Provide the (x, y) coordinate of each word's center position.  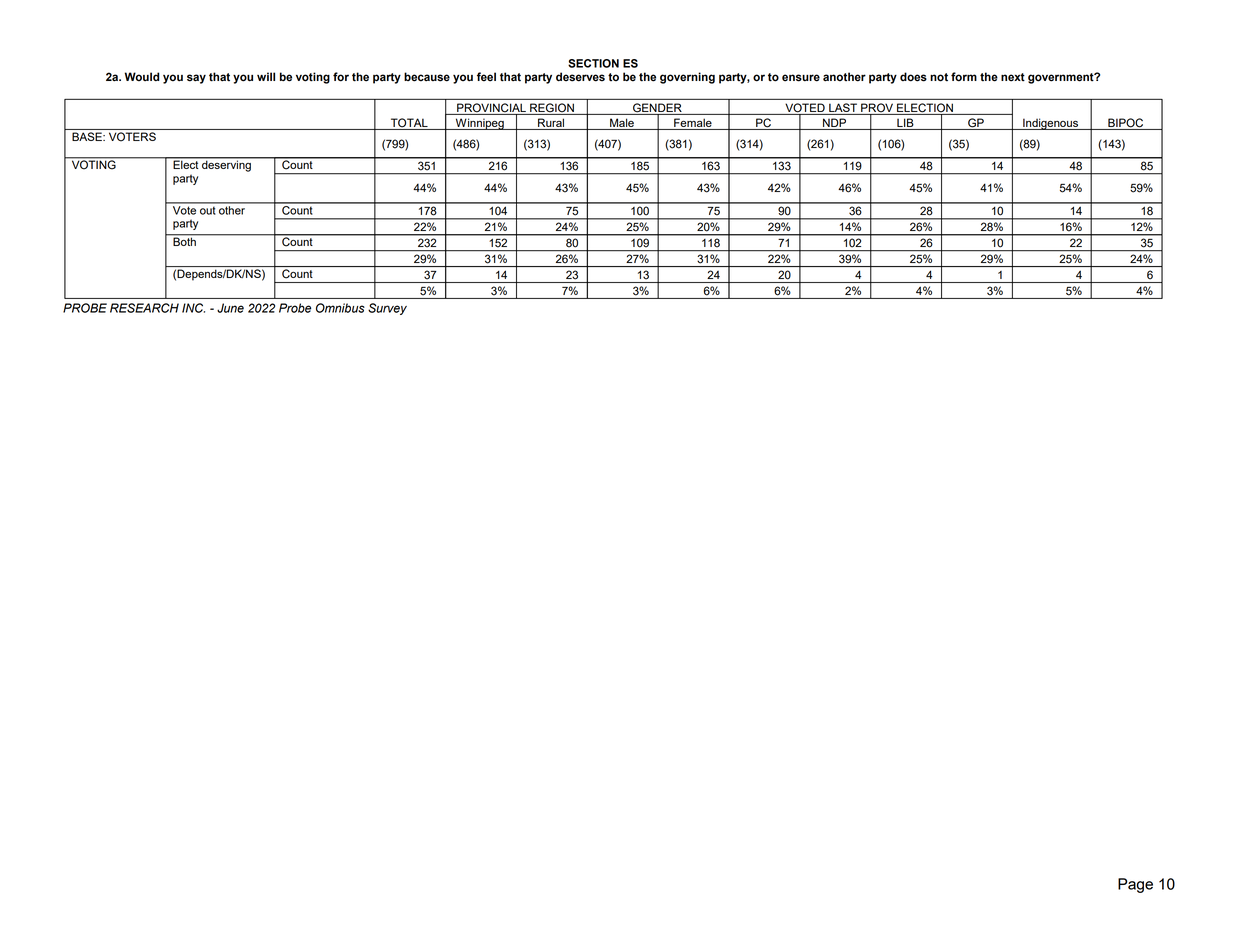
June (230, 308)
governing (687, 78)
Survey (387, 309)
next (1013, 77)
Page (1135, 885)
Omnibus (340, 308)
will (266, 76)
